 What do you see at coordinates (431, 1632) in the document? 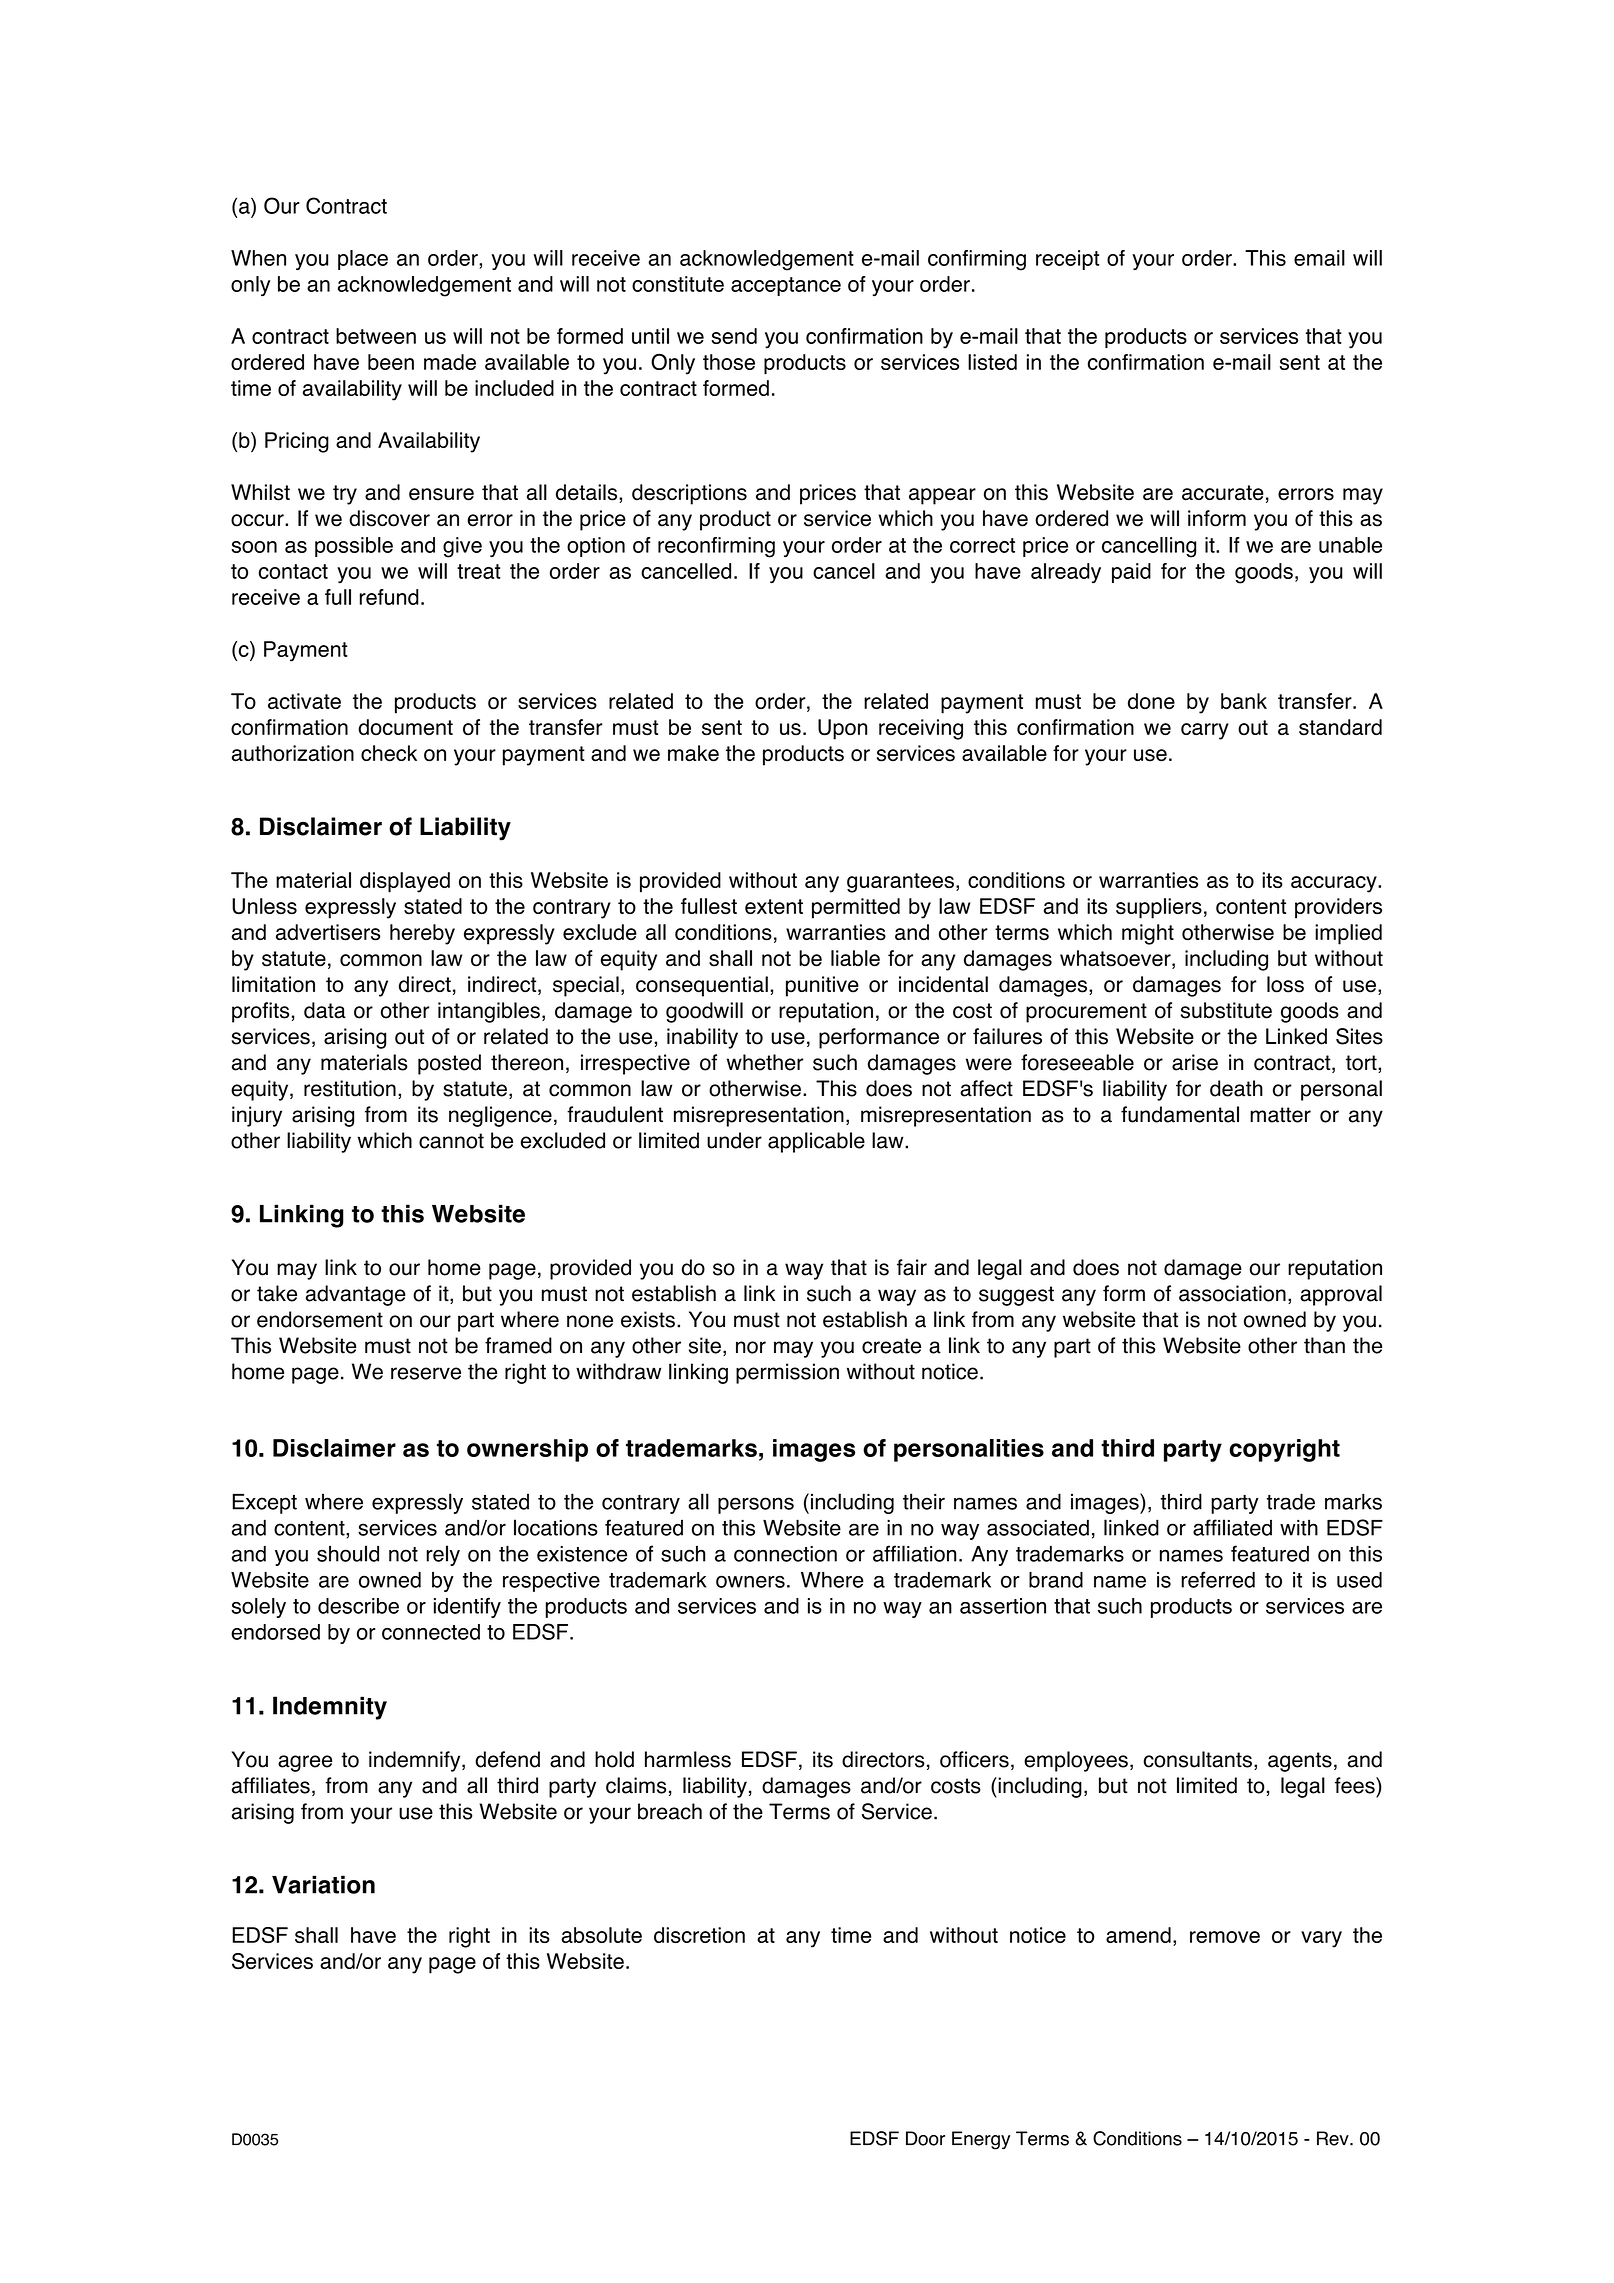
I see `connected` at bounding box center [431, 1632].
